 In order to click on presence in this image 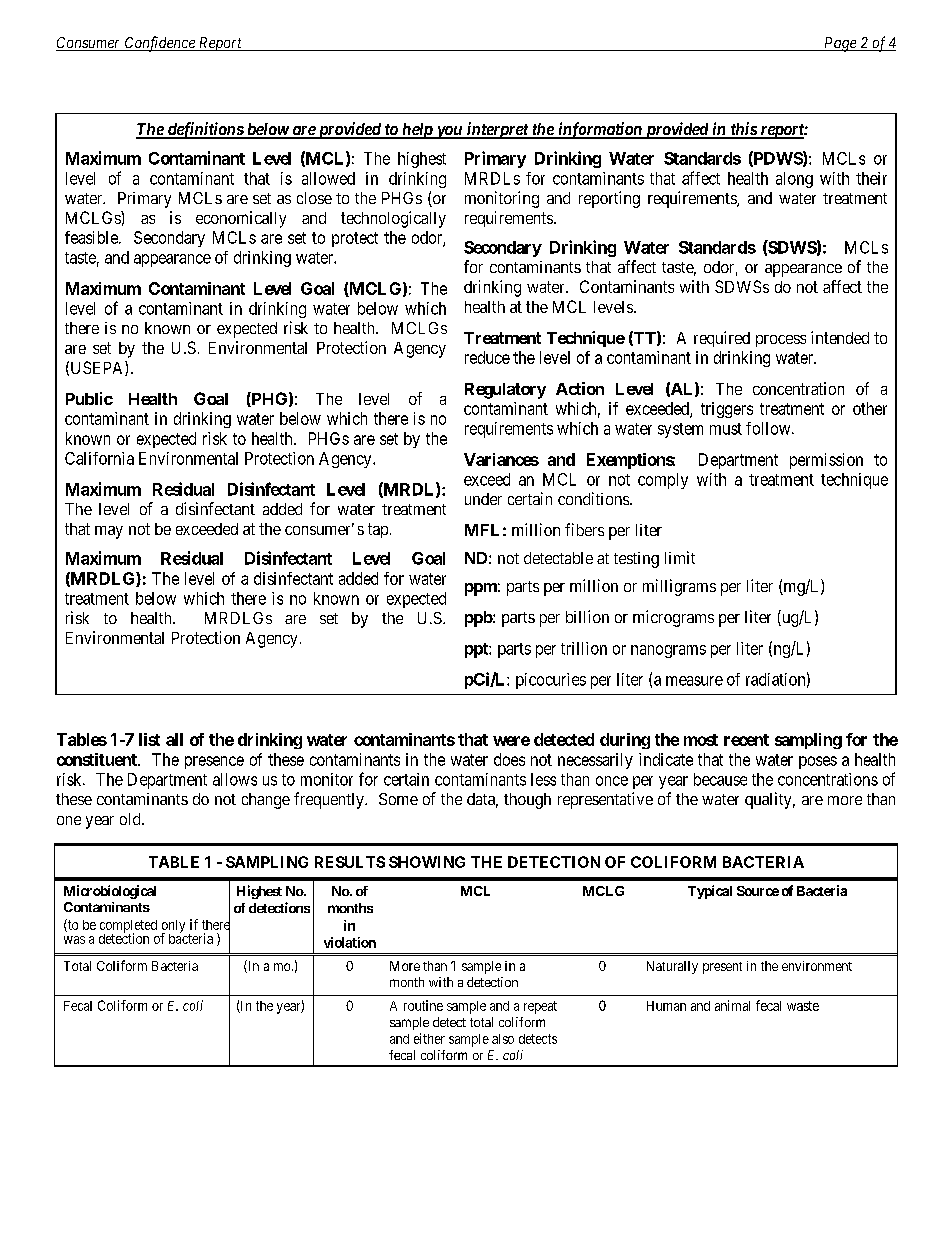, I will do `click(214, 762)`.
